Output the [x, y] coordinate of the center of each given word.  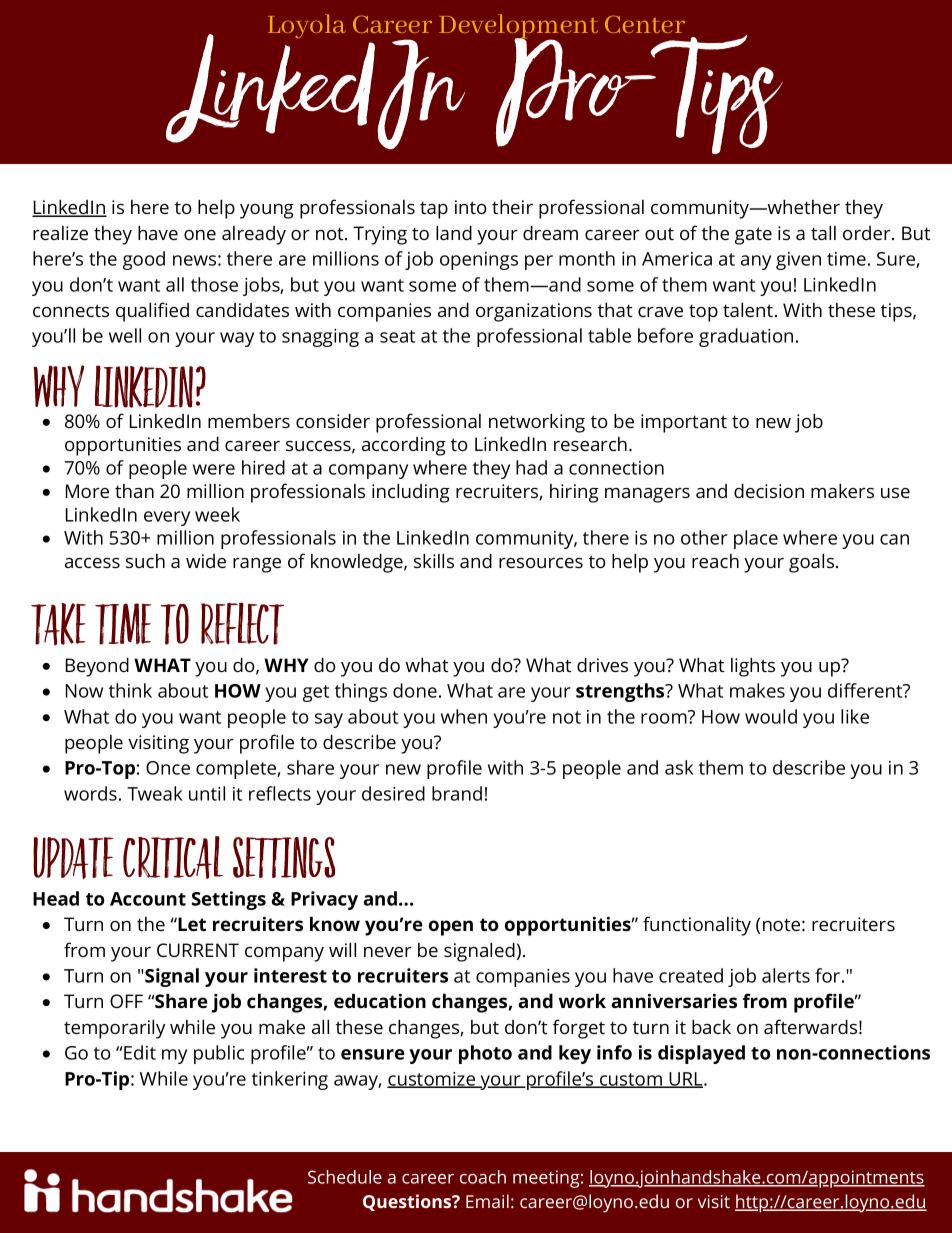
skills [434, 560]
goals [811, 563]
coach [483, 1177]
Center [645, 24]
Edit [140, 1052]
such [145, 561]
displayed [701, 1054]
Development [518, 27]
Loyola [306, 26]
